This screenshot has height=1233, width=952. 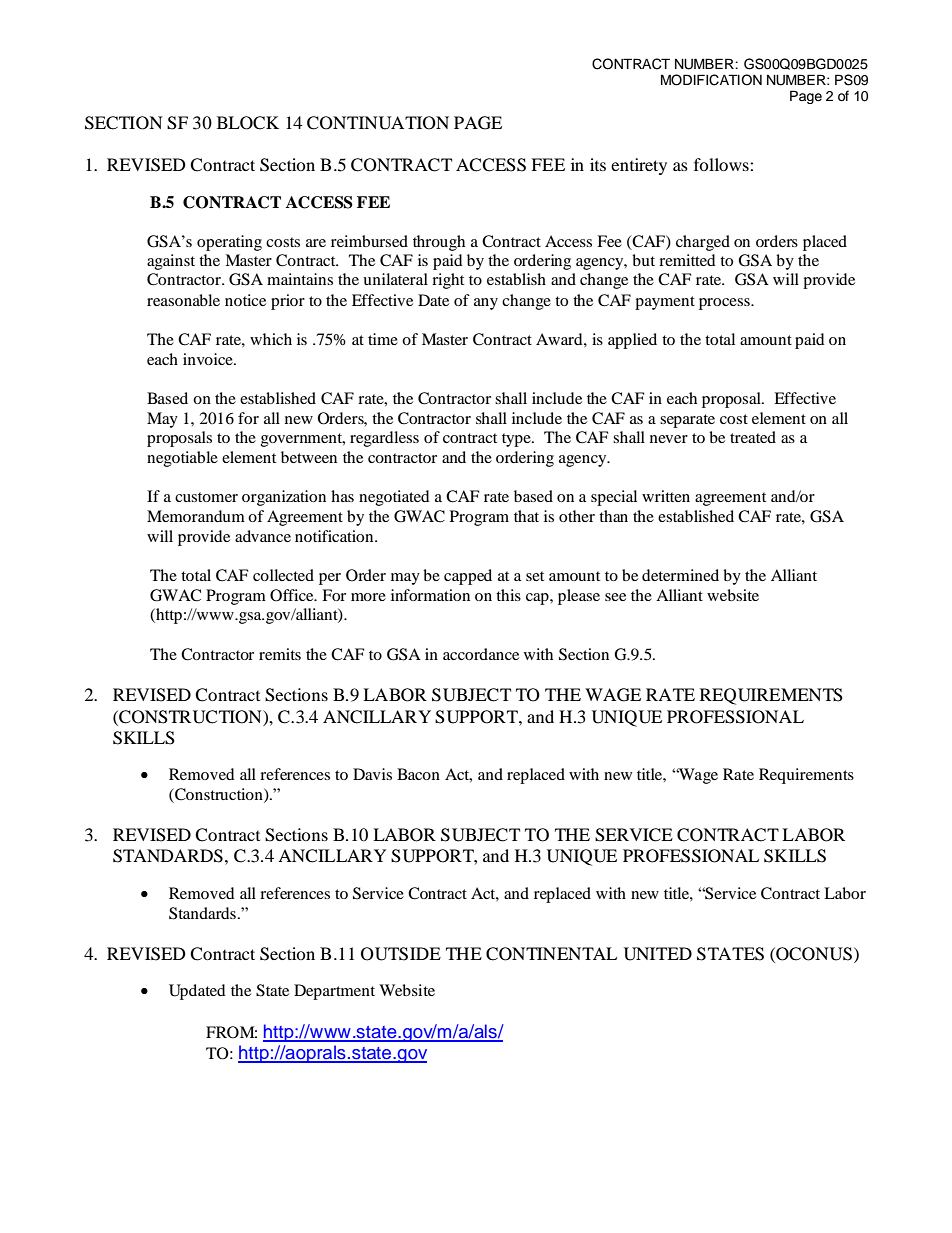 I want to click on Department, so click(x=334, y=992).
